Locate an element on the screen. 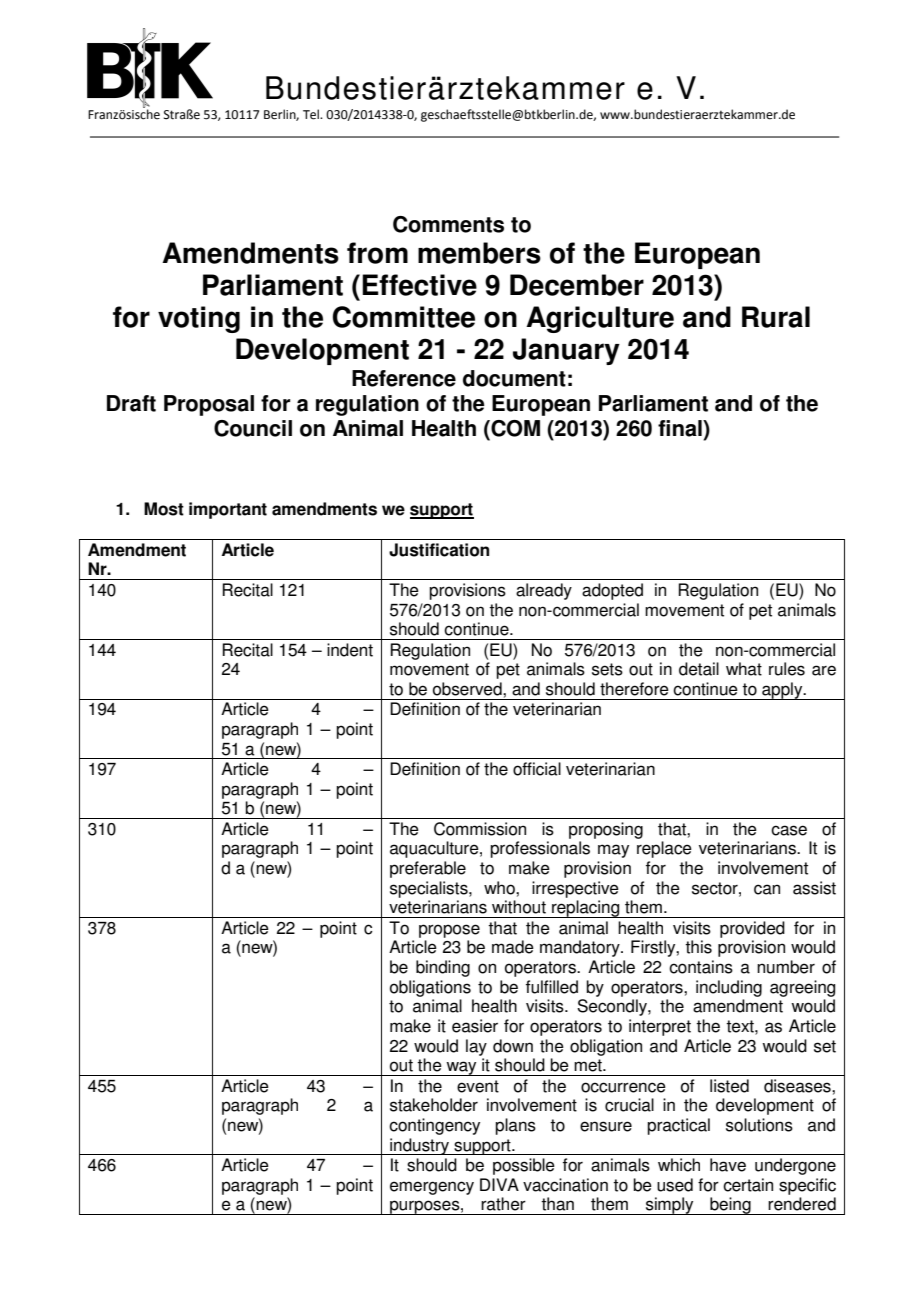 The image size is (924, 1308). Rural is located at coordinates (776, 317).
